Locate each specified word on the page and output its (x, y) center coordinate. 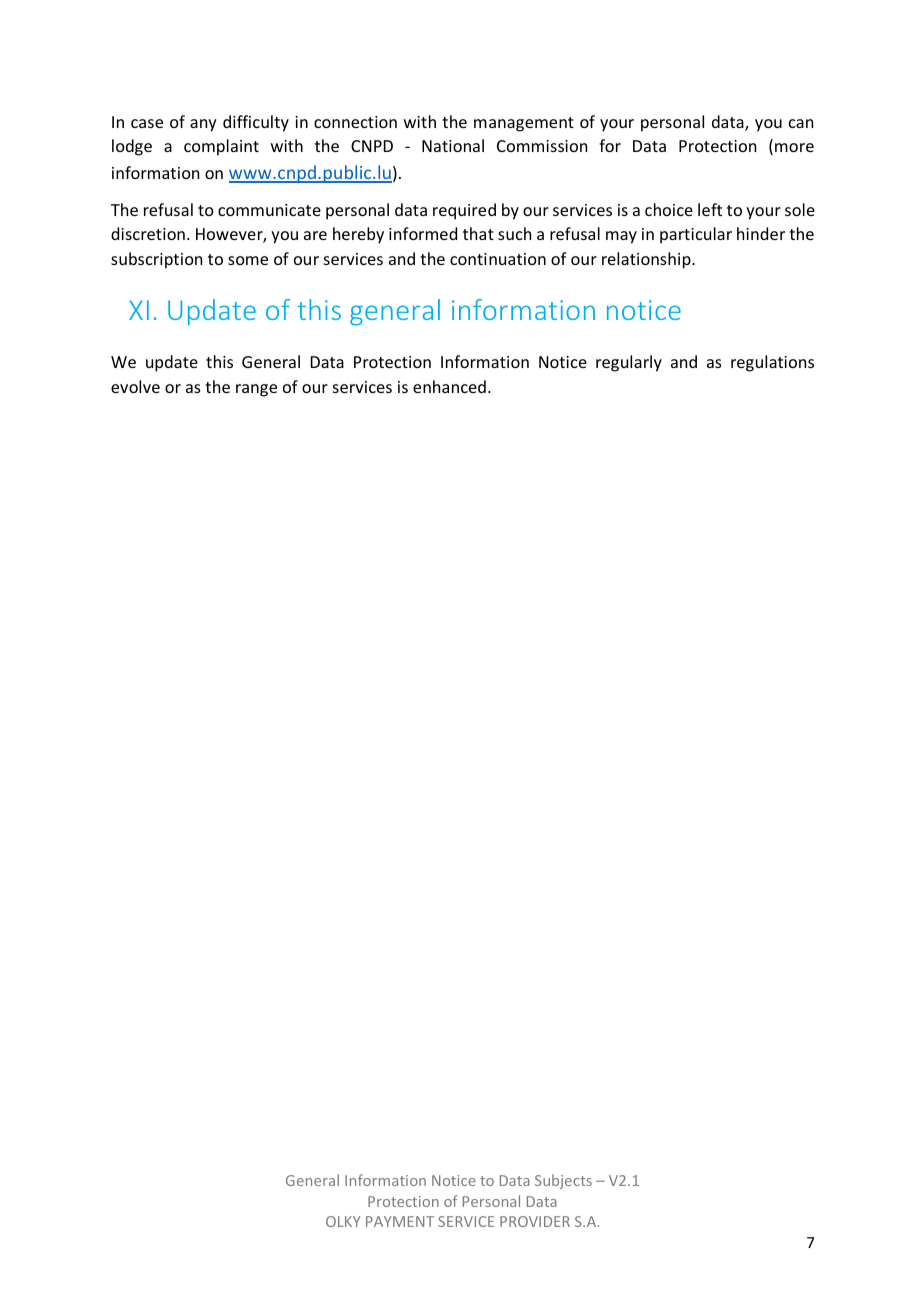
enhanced (449, 386)
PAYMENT (400, 1221)
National (453, 145)
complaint (221, 147)
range (256, 390)
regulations (772, 363)
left (710, 209)
